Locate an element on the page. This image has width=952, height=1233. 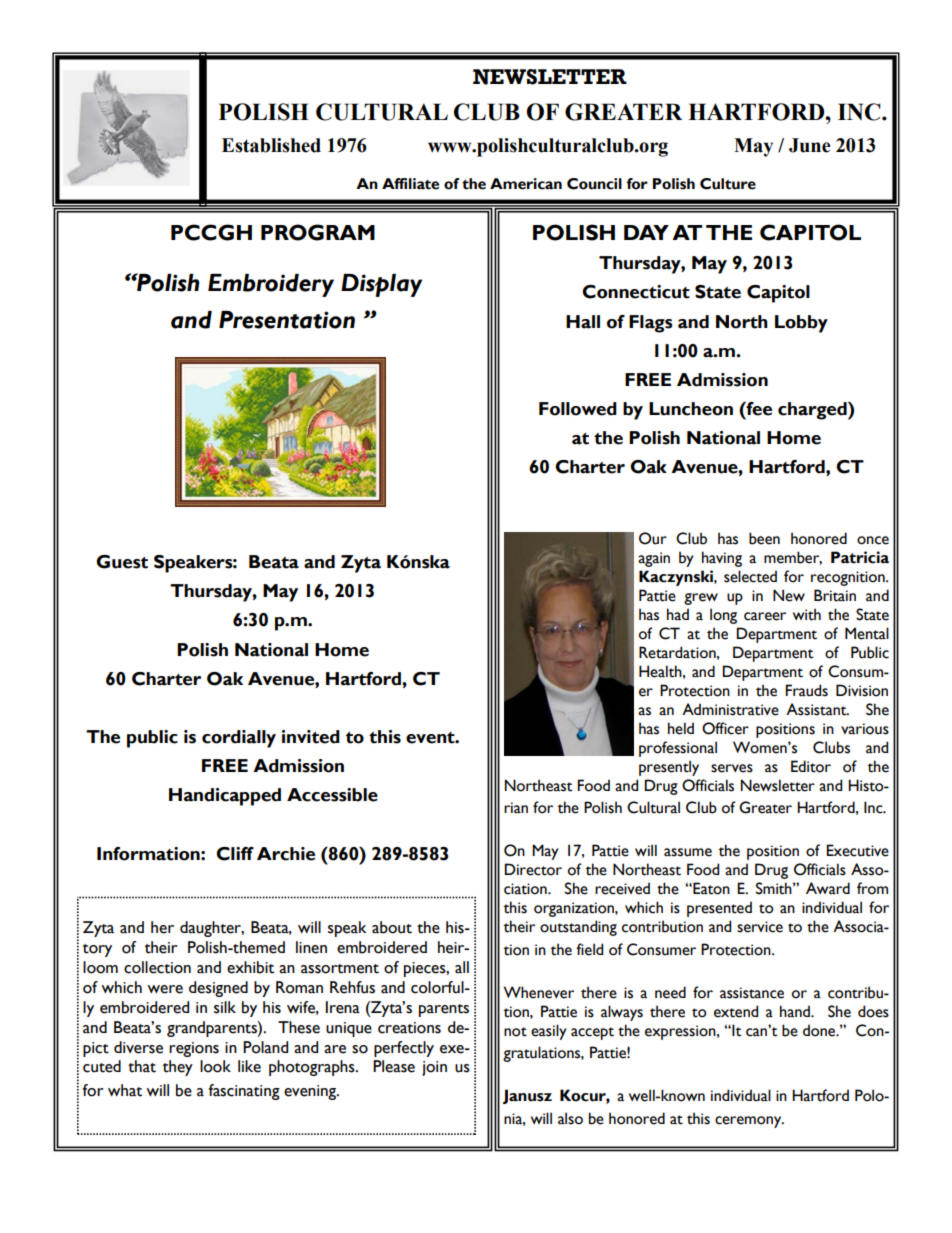
Guest is located at coordinates (122, 562).
